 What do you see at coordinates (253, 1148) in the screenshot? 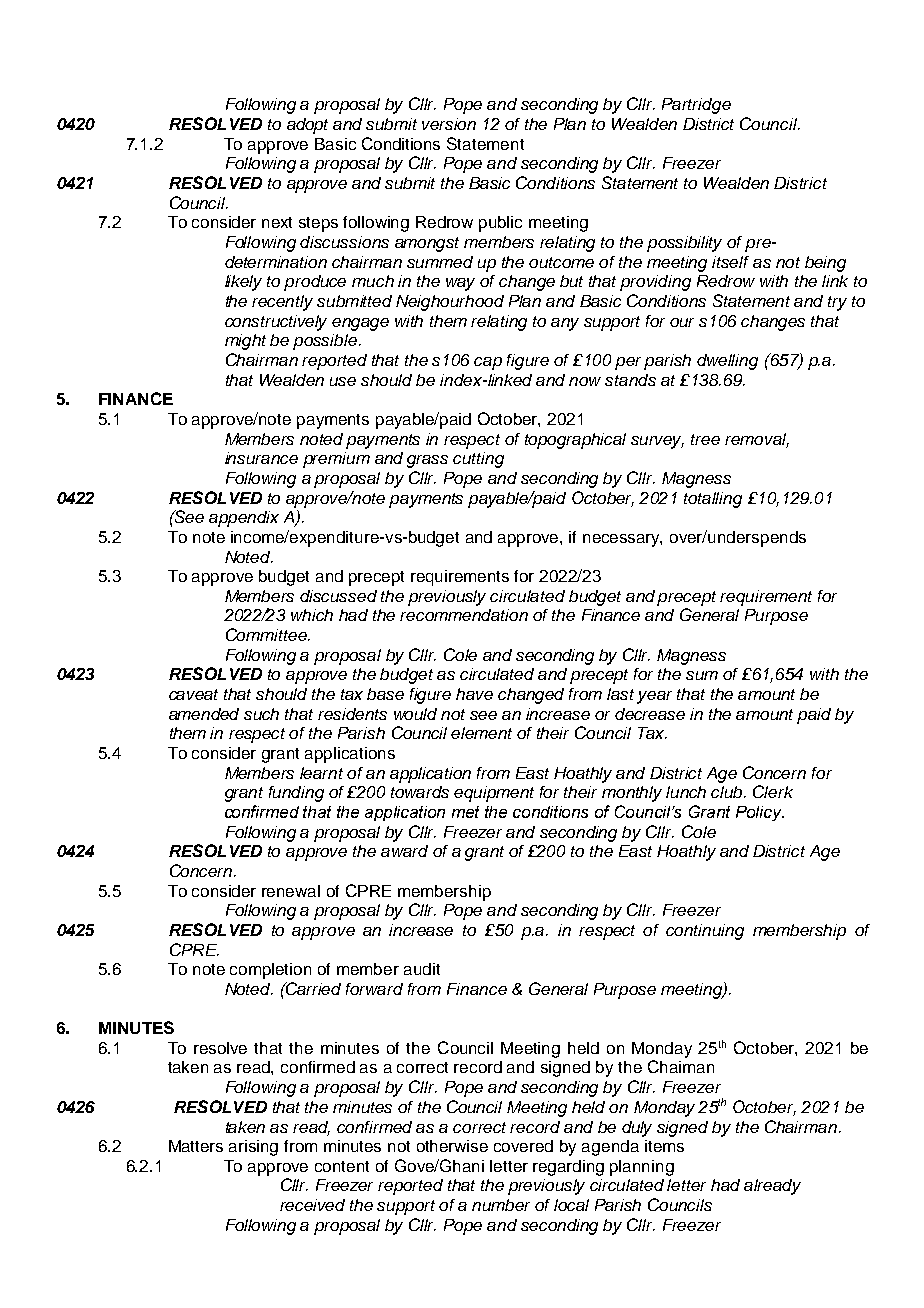
I see `arising` at bounding box center [253, 1148].
